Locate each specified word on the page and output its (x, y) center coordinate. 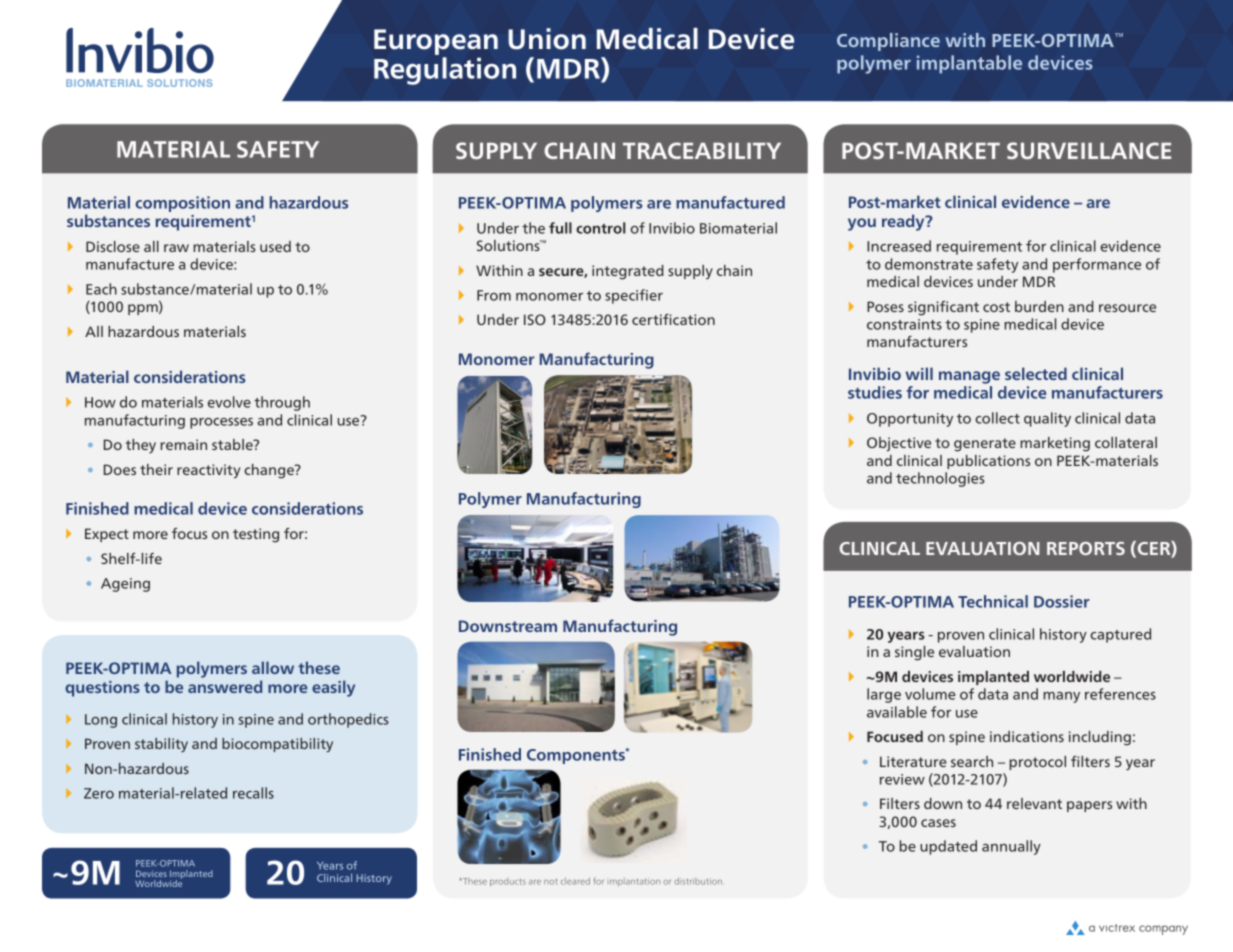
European (436, 43)
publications (988, 462)
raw (176, 248)
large (884, 695)
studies (875, 392)
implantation (635, 882)
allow (273, 667)
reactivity (209, 471)
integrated (628, 272)
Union (547, 39)
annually (1011, 847)
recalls (253, 793)
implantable (969, 64)
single (914, 653)
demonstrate (929, 264)
